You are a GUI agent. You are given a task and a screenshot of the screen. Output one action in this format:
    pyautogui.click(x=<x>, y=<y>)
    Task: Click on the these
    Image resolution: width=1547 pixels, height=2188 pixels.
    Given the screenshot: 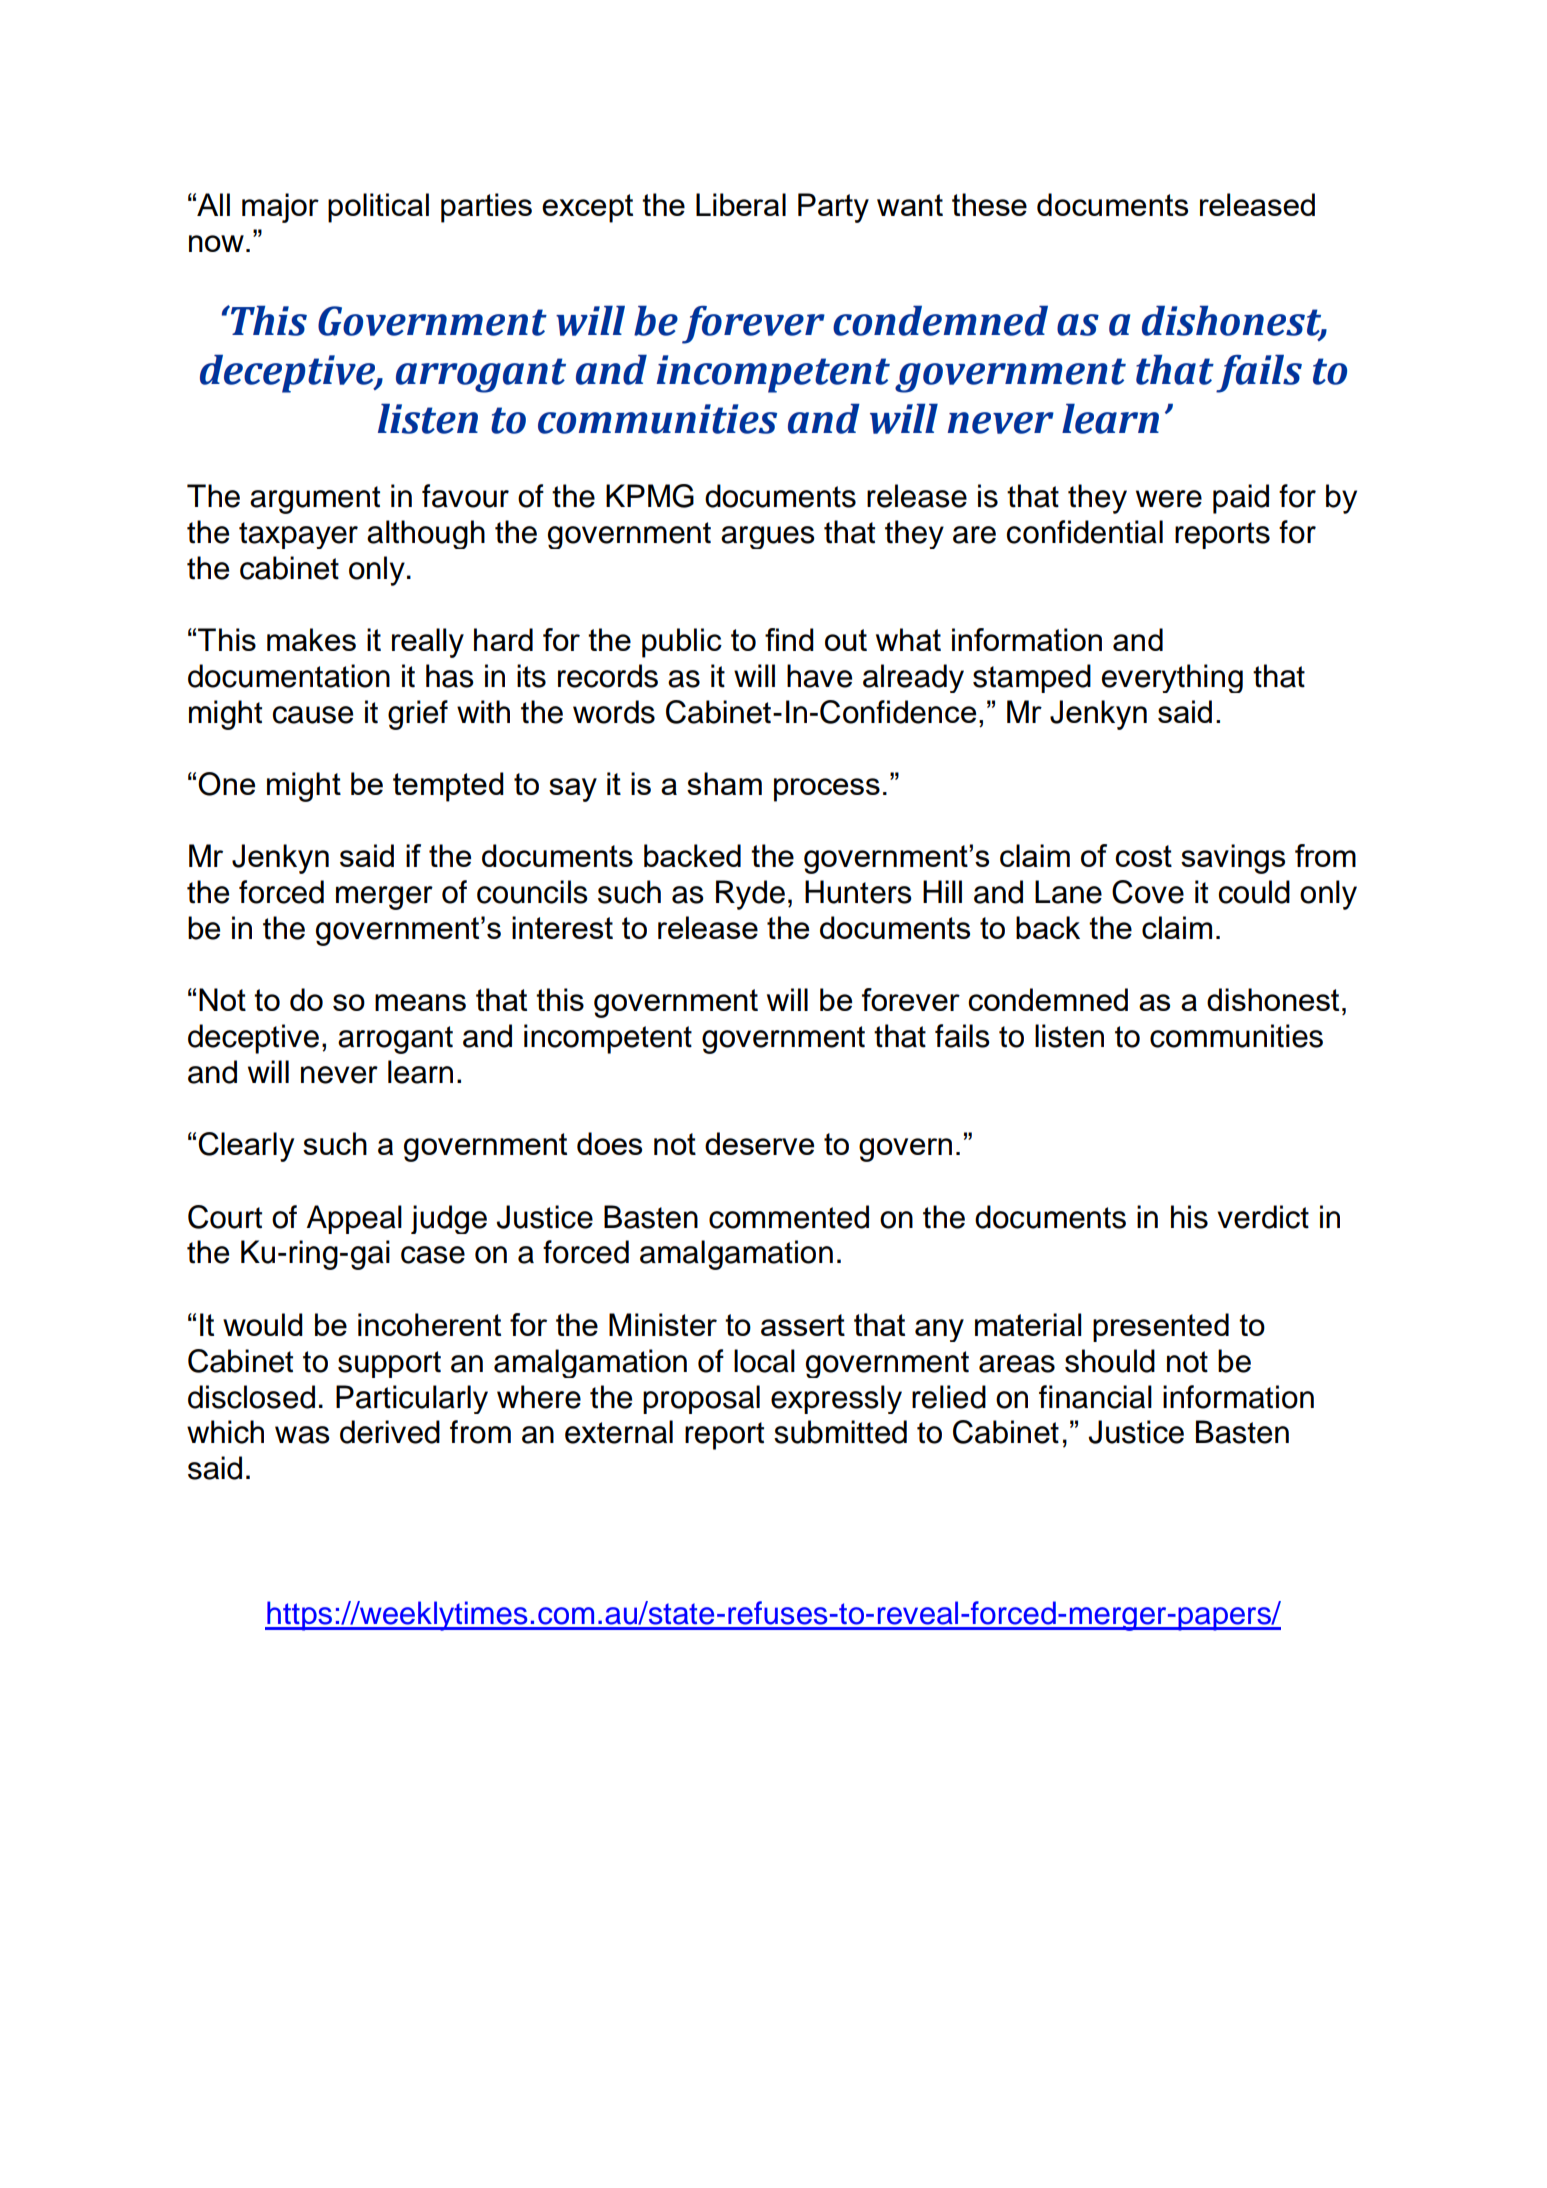 What is the action you would take?
    pyautogui.click(x=989, y=204)
